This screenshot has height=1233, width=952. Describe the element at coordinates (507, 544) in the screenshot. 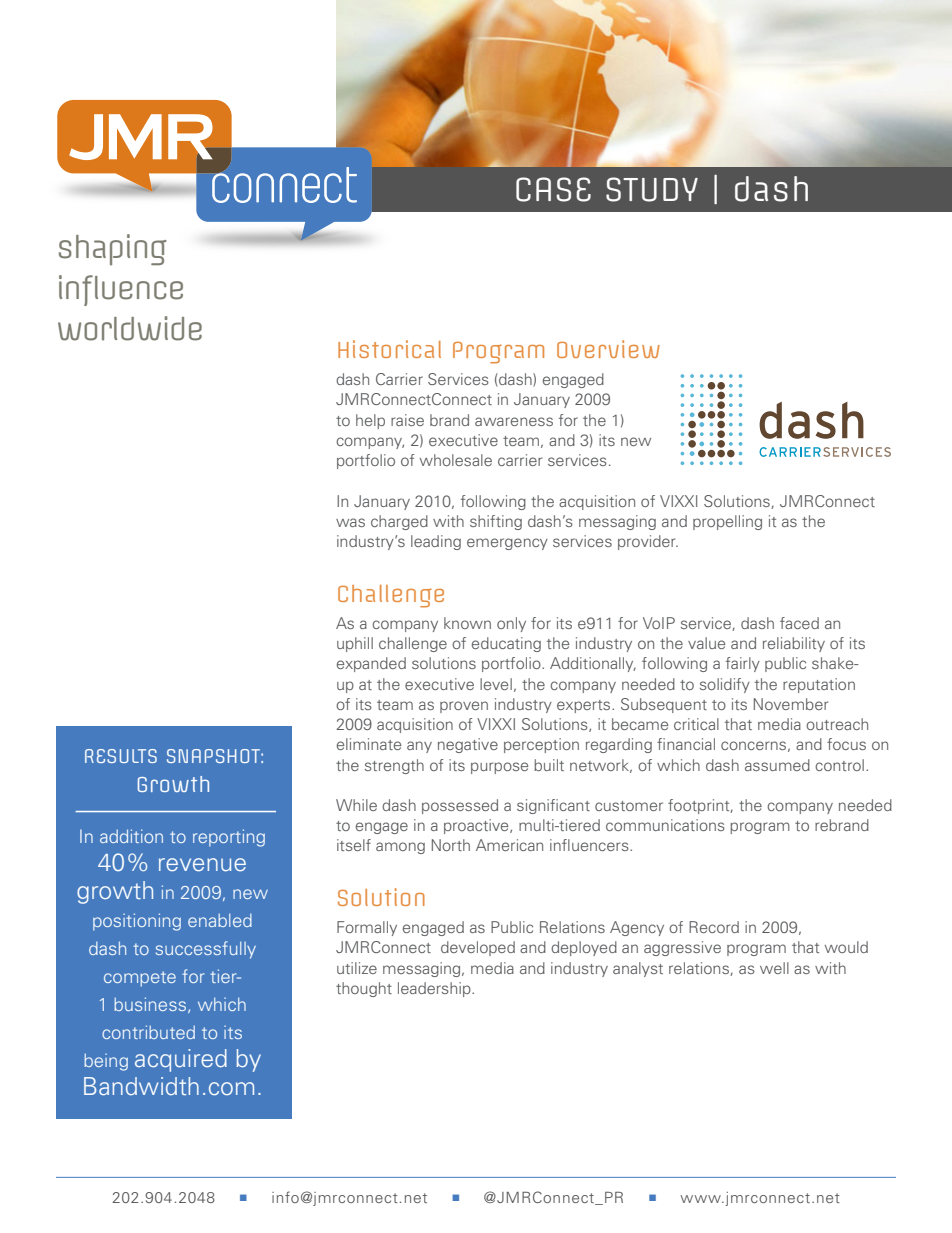

I see `emergency` at that location.
